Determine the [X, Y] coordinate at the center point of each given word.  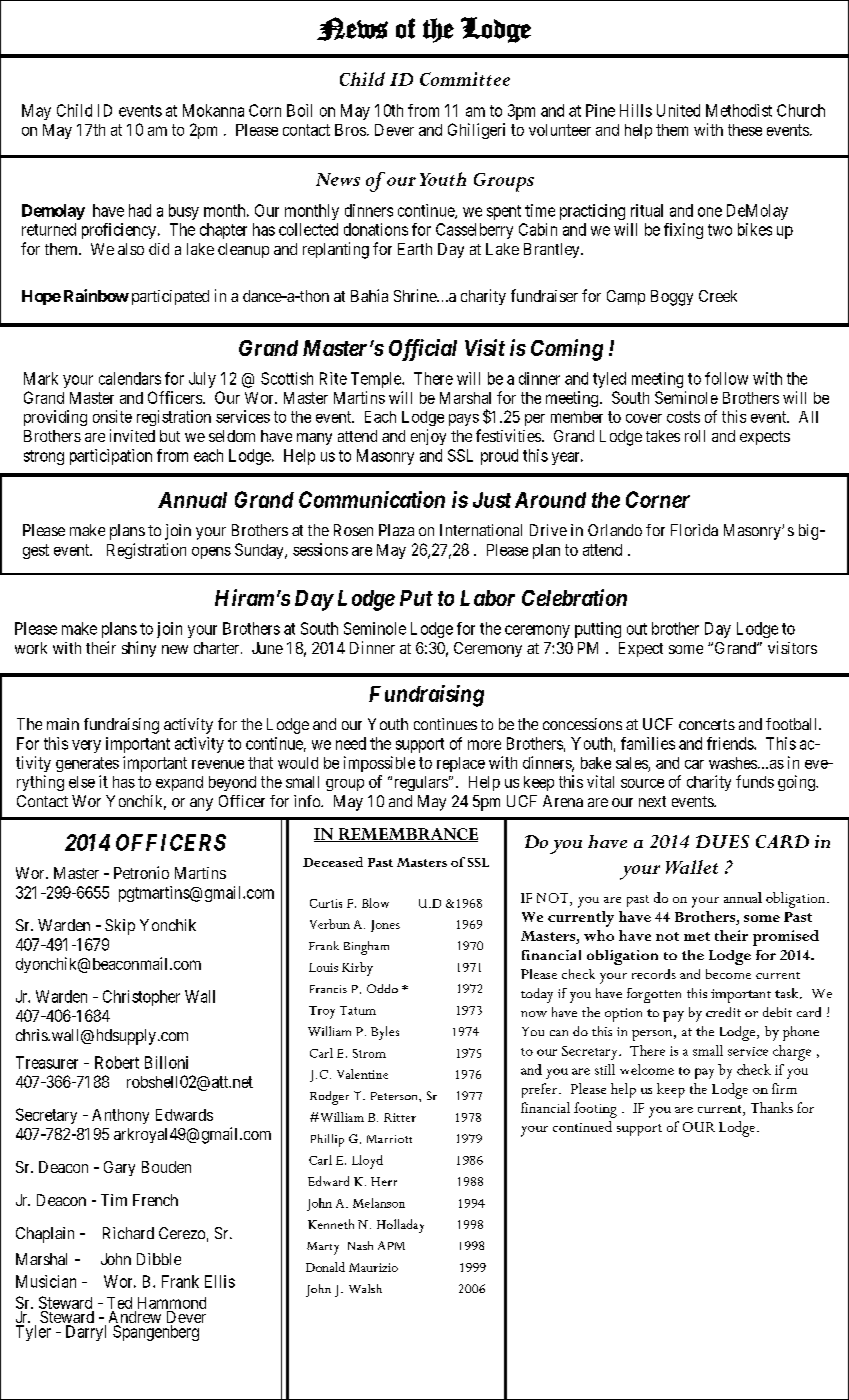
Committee [465, 79]
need [351, 743]
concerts [707, 724]
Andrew [135, 1318]
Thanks [772, 1107]
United [678, 110]
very [86, 746]
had [140, 210]
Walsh [365, 1288]
